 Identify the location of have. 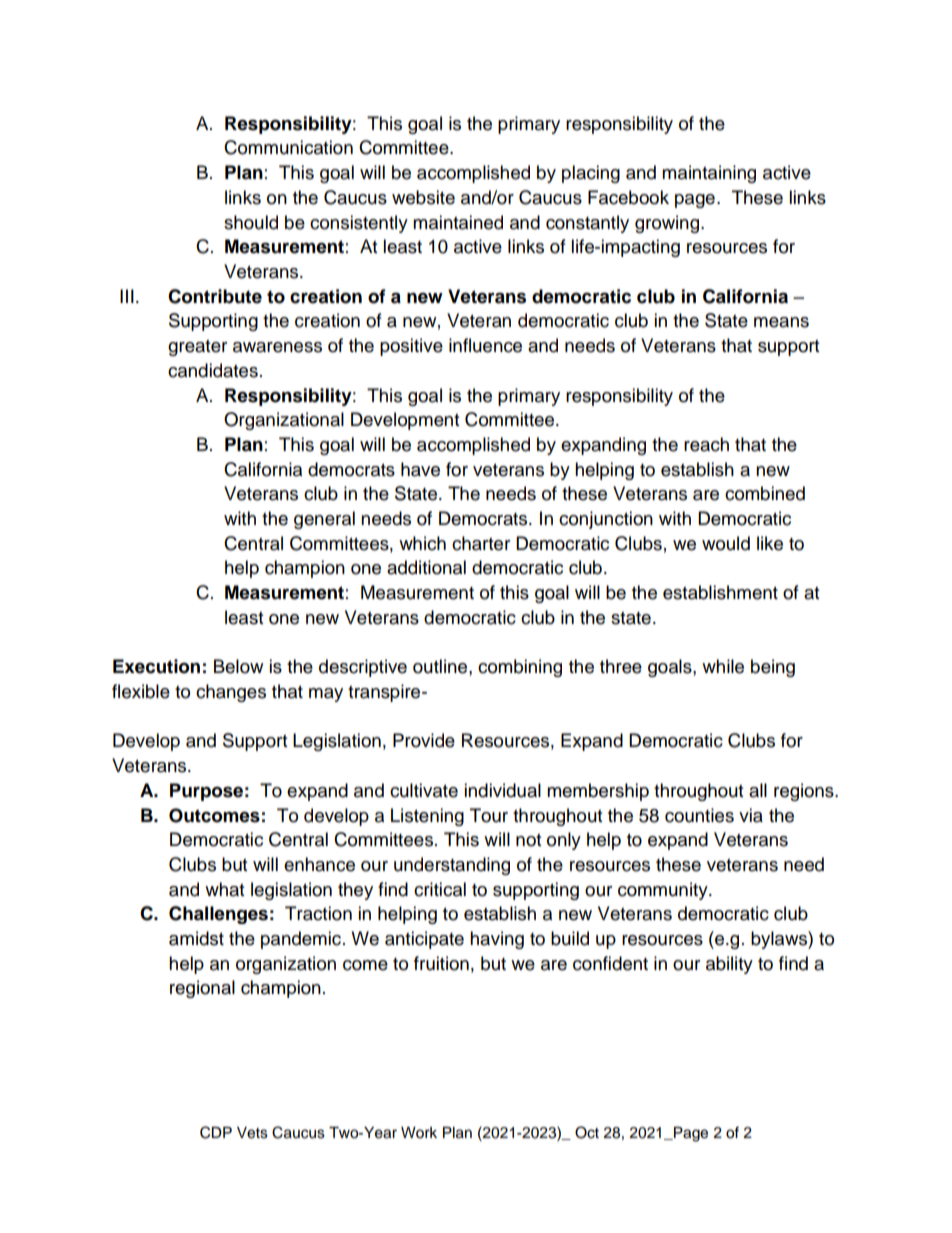
(420, 469).
